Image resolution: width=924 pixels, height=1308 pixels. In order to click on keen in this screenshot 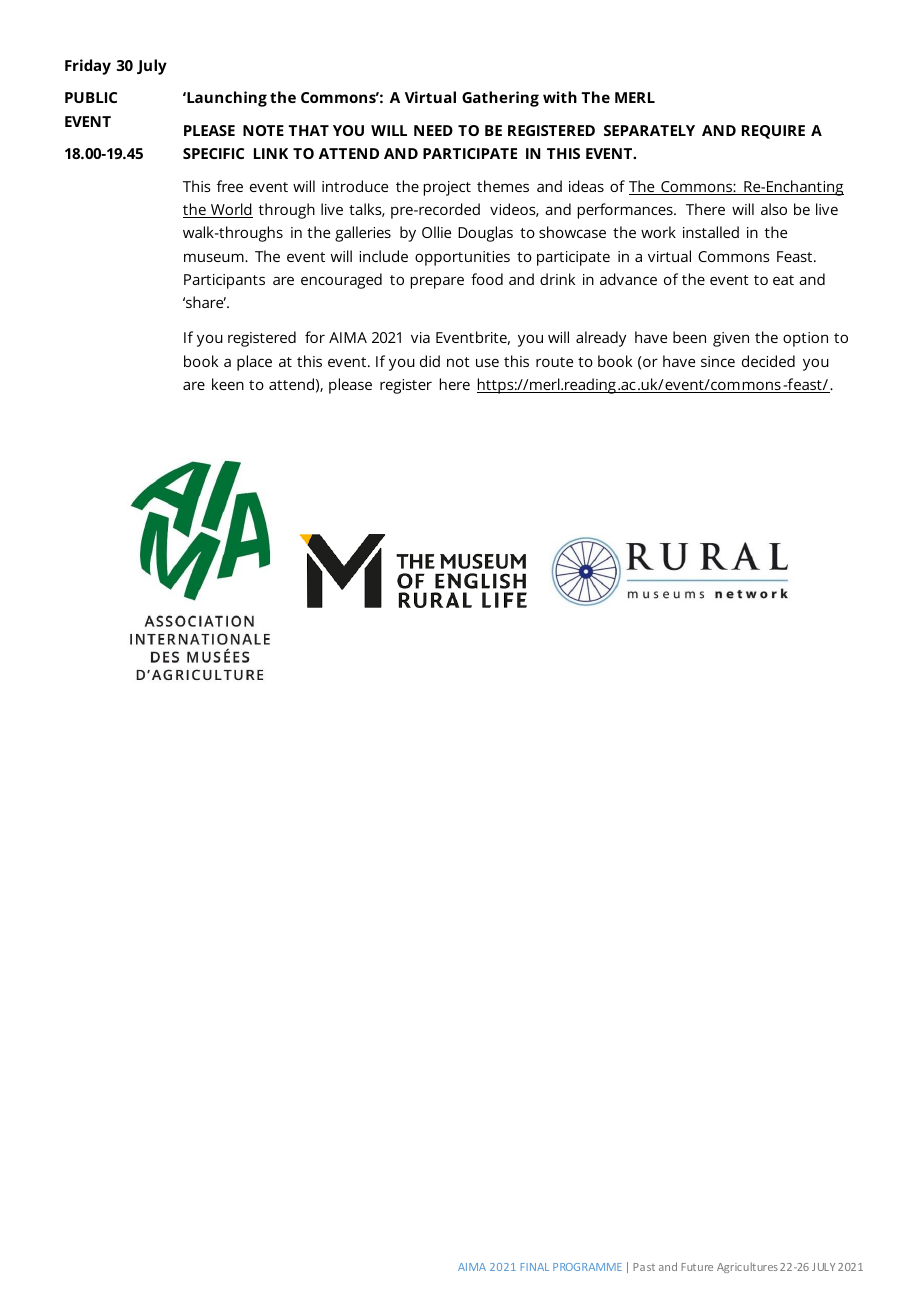, I will do `click(228, 384)`.
